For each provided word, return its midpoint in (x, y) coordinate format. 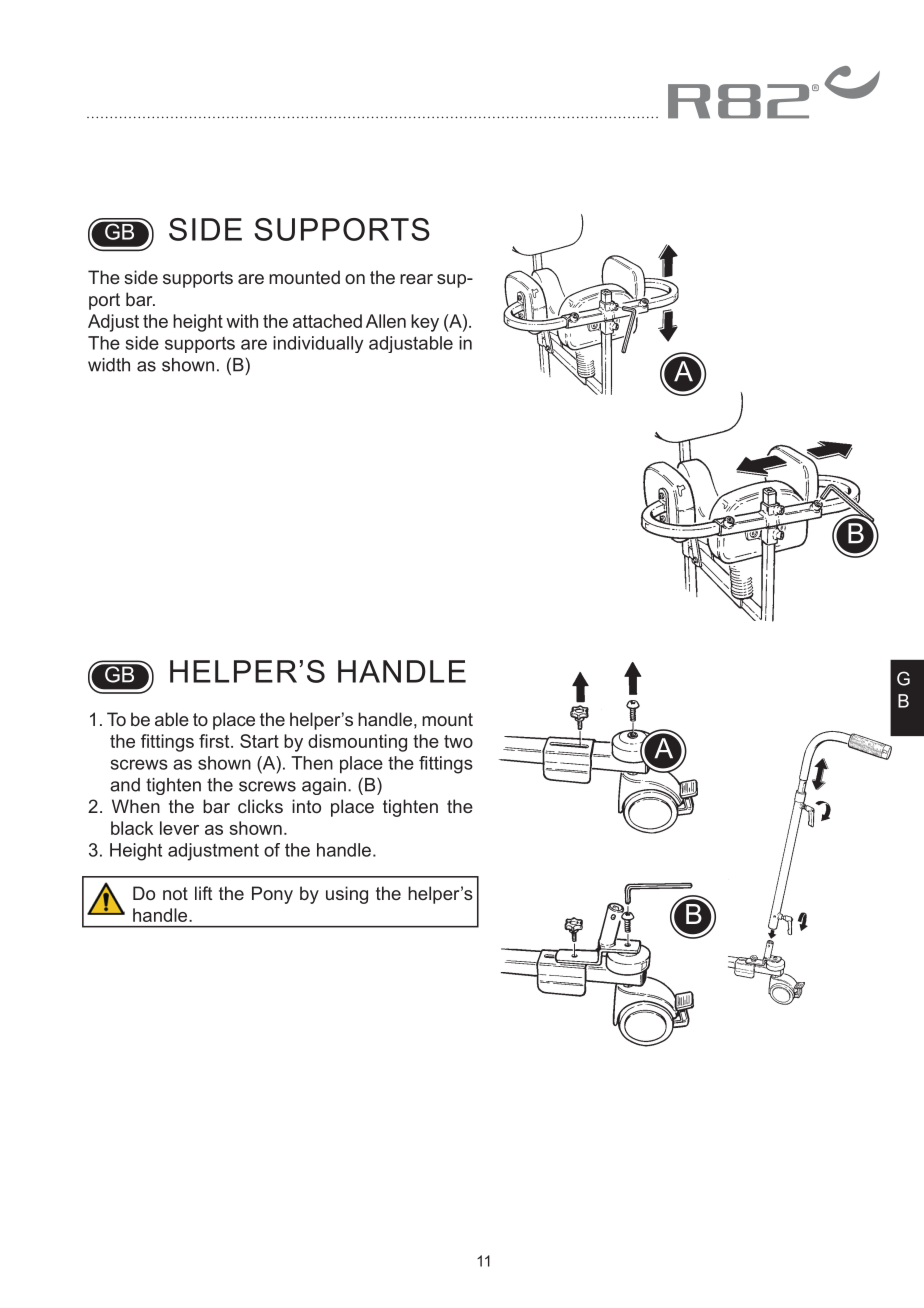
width (109, 365)
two (458, 741)
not (175, 893)
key (425, 323)
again (324, 786)
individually (318, 344)
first (215, 741)
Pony (272, 895)
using (347, 895)
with (242, 321)
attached (327, 321)
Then (312, 763)
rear (416, 279)
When (136, 806)
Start (259, 741)
